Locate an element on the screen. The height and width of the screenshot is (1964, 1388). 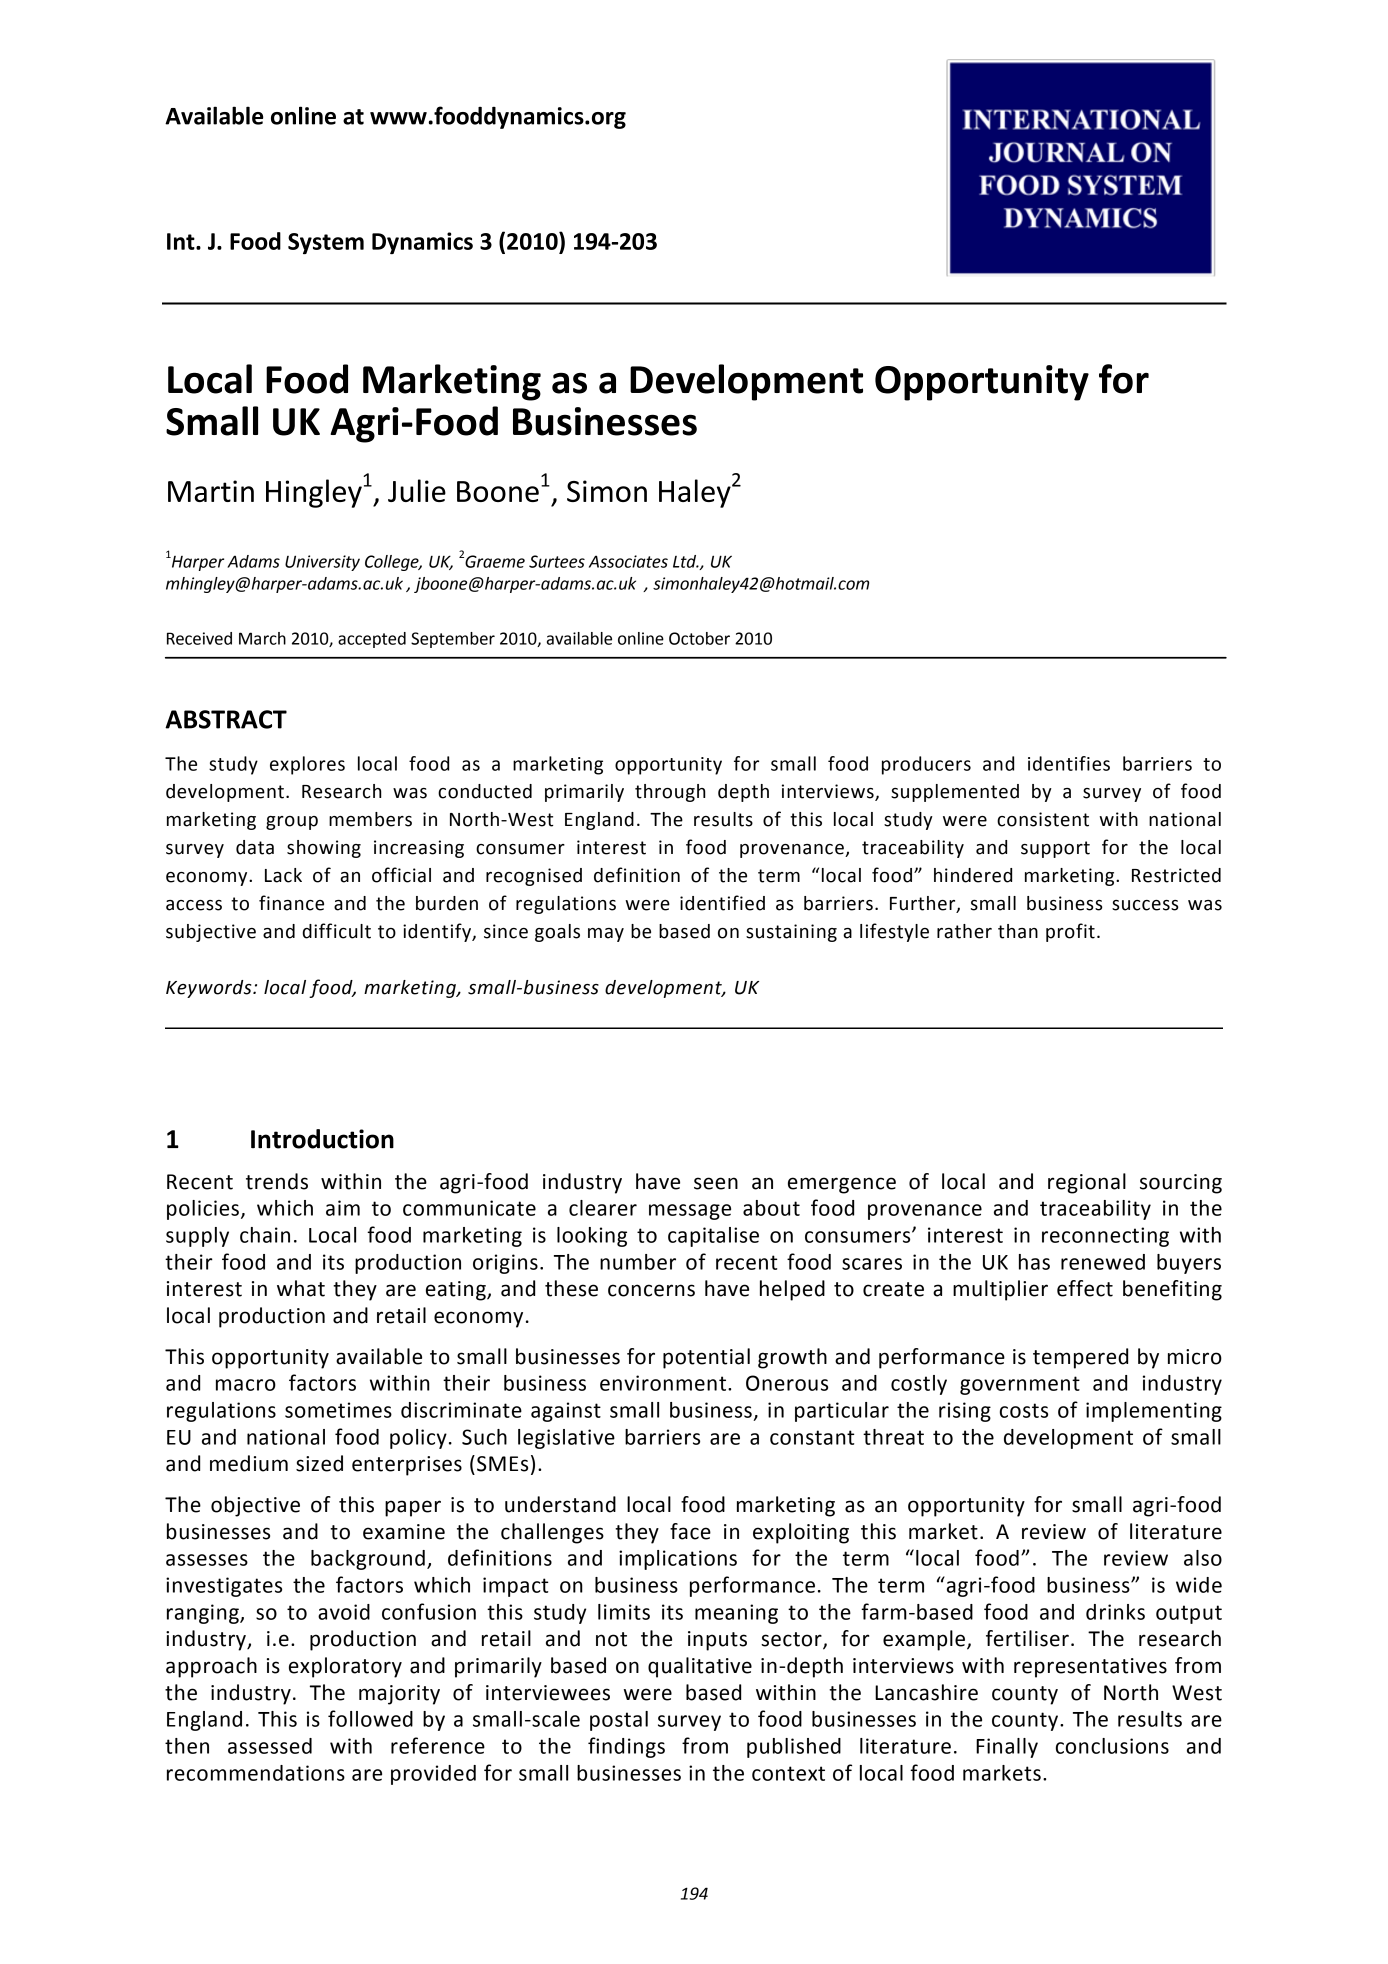
Keywords is located at coordinates (210, 989).
